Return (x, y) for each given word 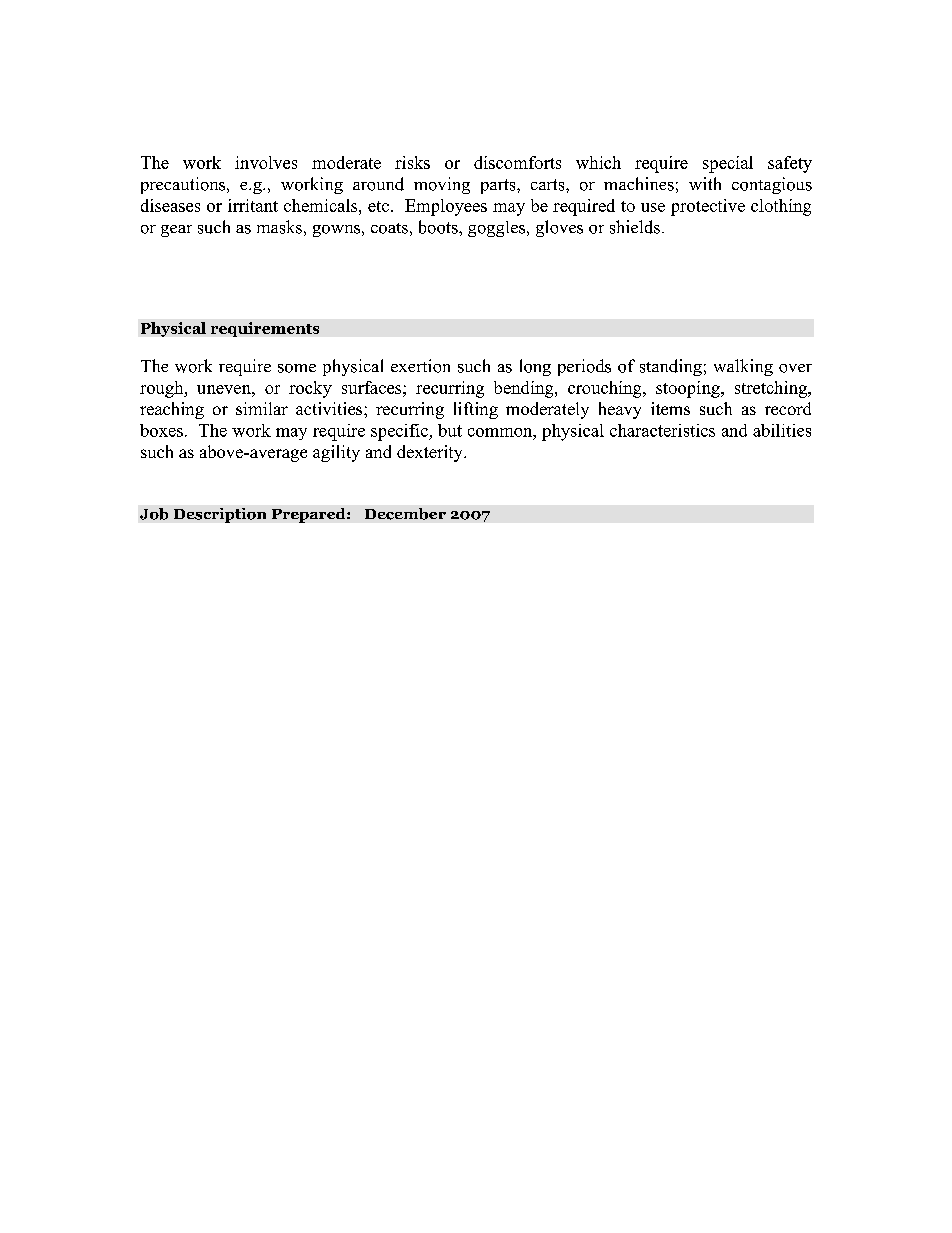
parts (499, 186)
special (728, 164)
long (535, 367)
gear (176, 231)
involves (266, 162)
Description (220, 515)
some (297, 368)
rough (163, 389)
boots (439, 227)
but (450, 430)
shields (635, 227)
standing (671, 367)
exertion (420, 366)
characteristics (662, 430)
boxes (161, 430)
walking (743, 367)
